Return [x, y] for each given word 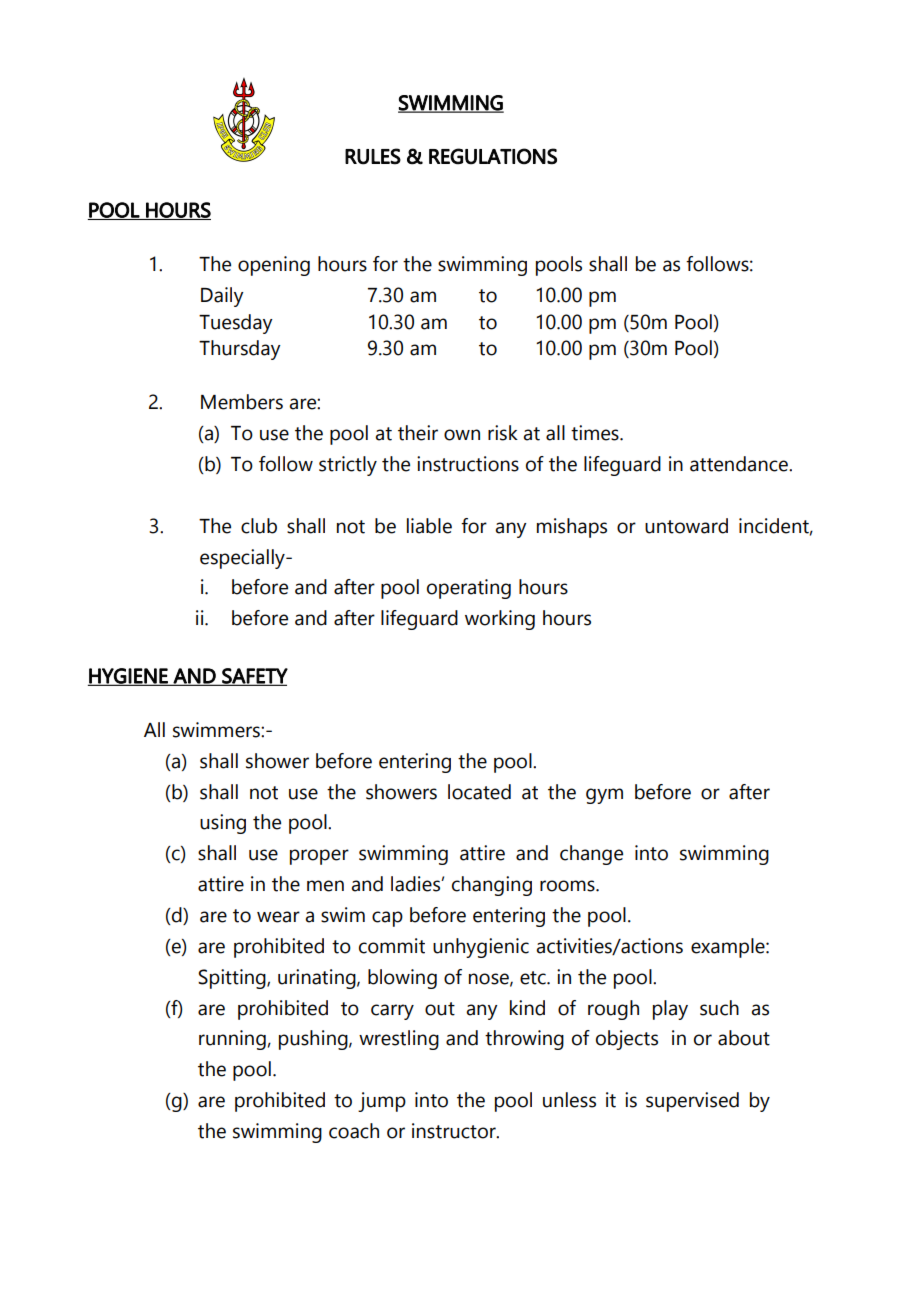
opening [274, 266]
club [259, 526]
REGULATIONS [493, 156]
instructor [455, 1131]
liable [429, 526]
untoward [686, 526]
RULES [373, 156]
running [232, 1040]
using [223, 824]
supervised [692, 1102]
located [479, 792]
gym [604, 796]
